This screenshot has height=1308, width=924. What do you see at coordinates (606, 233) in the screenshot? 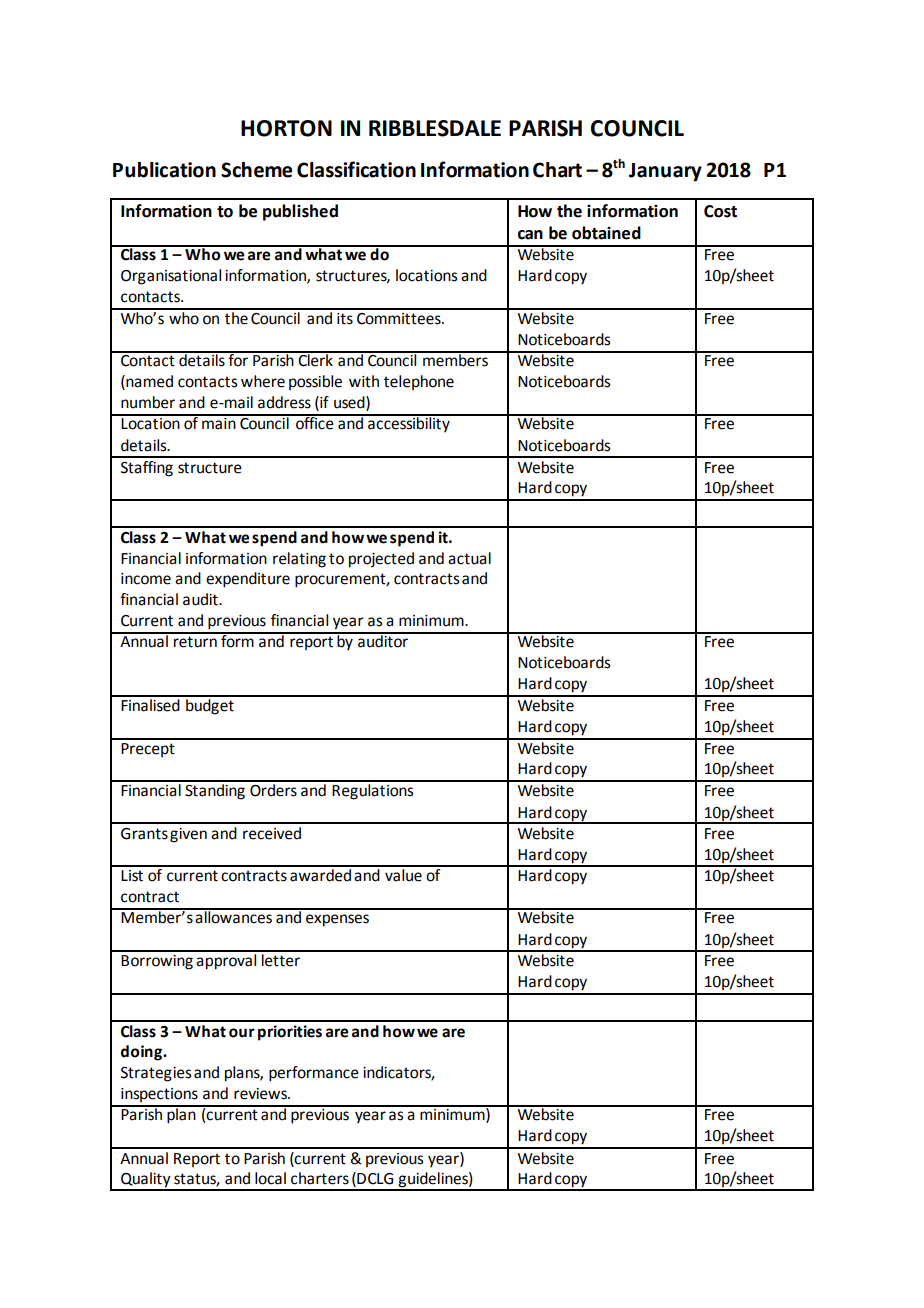
I see `obtained` at bounding box center [606, 233].
